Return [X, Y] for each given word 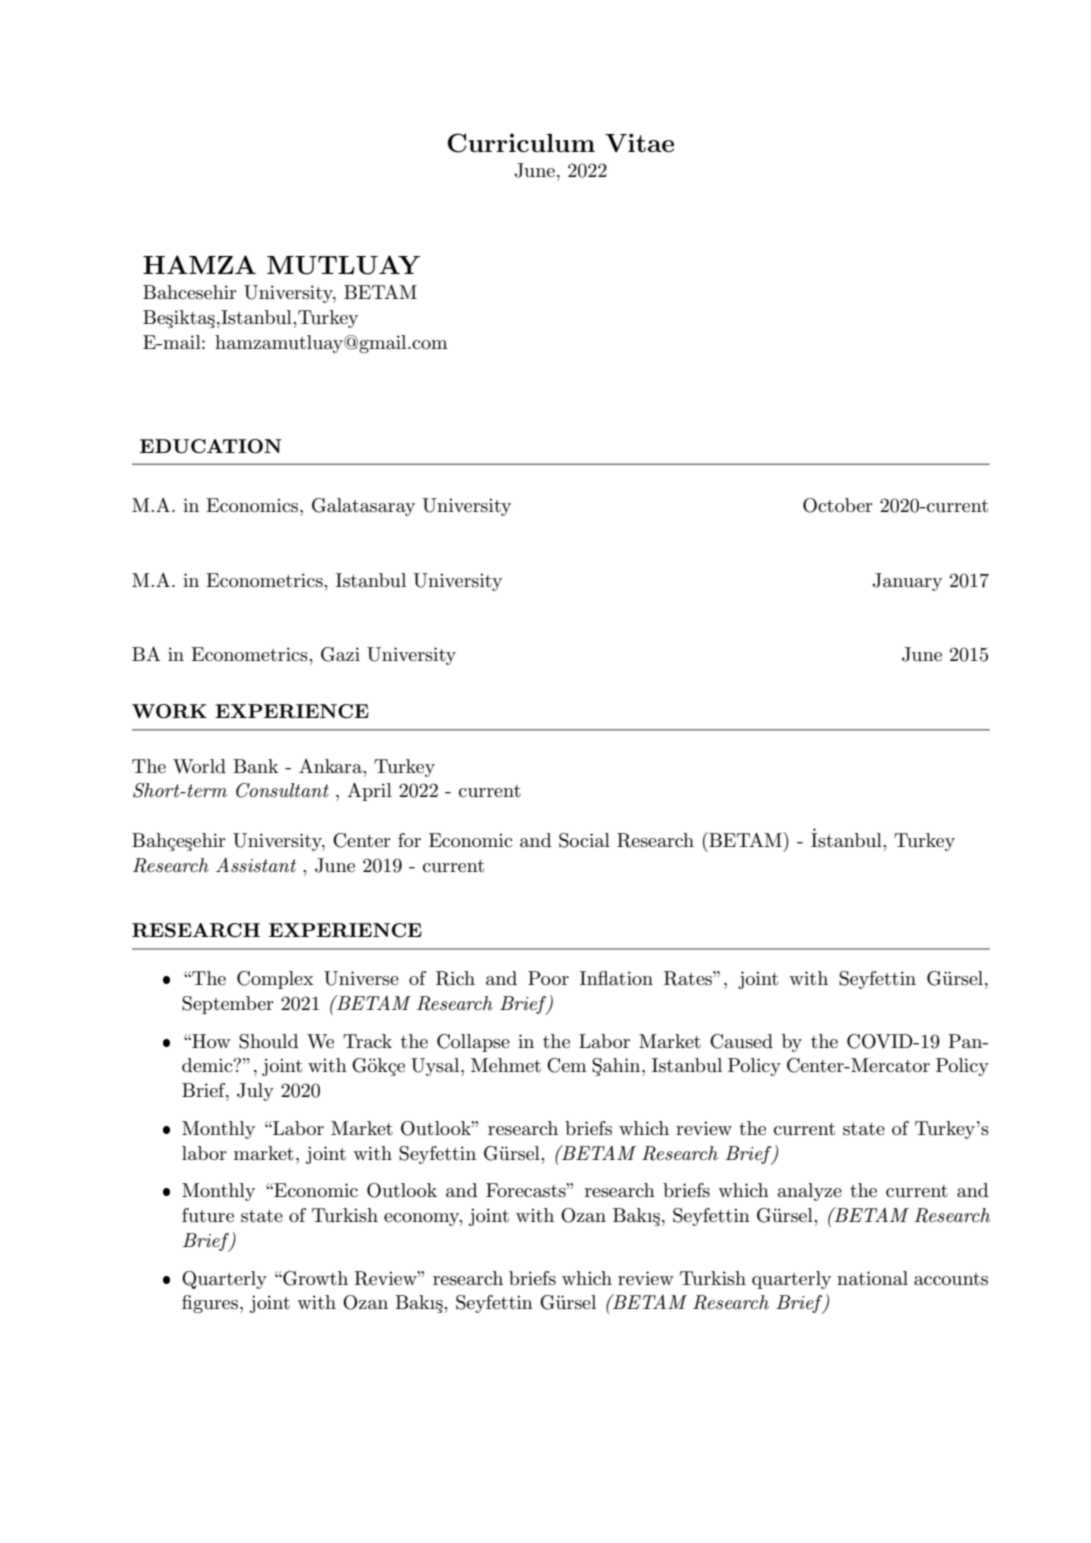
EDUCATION [211, 446]
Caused [741, 1041]
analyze [809, 1192]
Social [584, 840]
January [907, 582]
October [838, 505]
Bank [256, 766]
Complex [275, 980]
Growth [314, 1278]
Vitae [639, 142]
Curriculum [521, 143]
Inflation [616, 978]
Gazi [340, 654]
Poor [548, 978]
